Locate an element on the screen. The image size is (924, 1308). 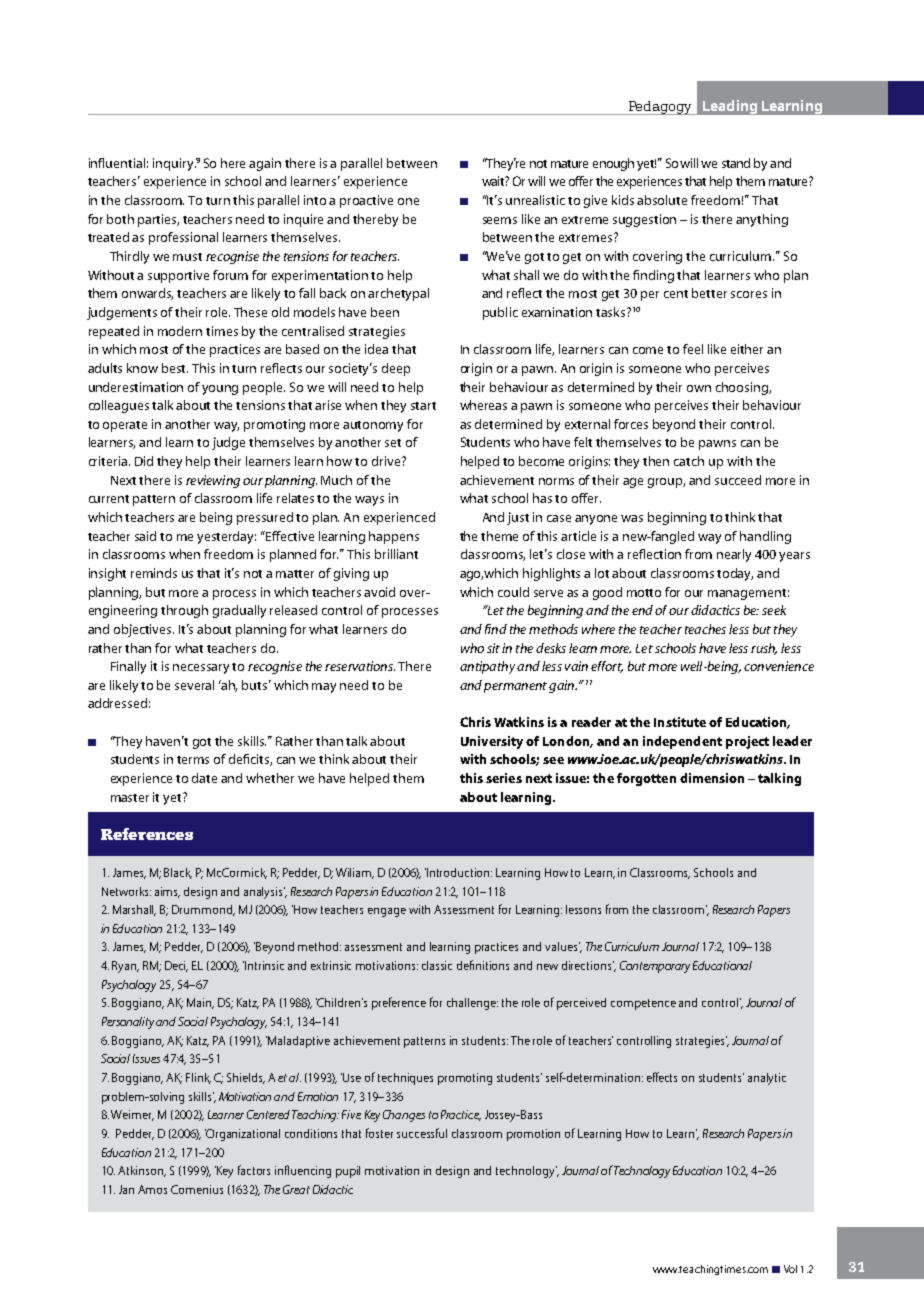
Amos is located at coordinates (152, 1189).
